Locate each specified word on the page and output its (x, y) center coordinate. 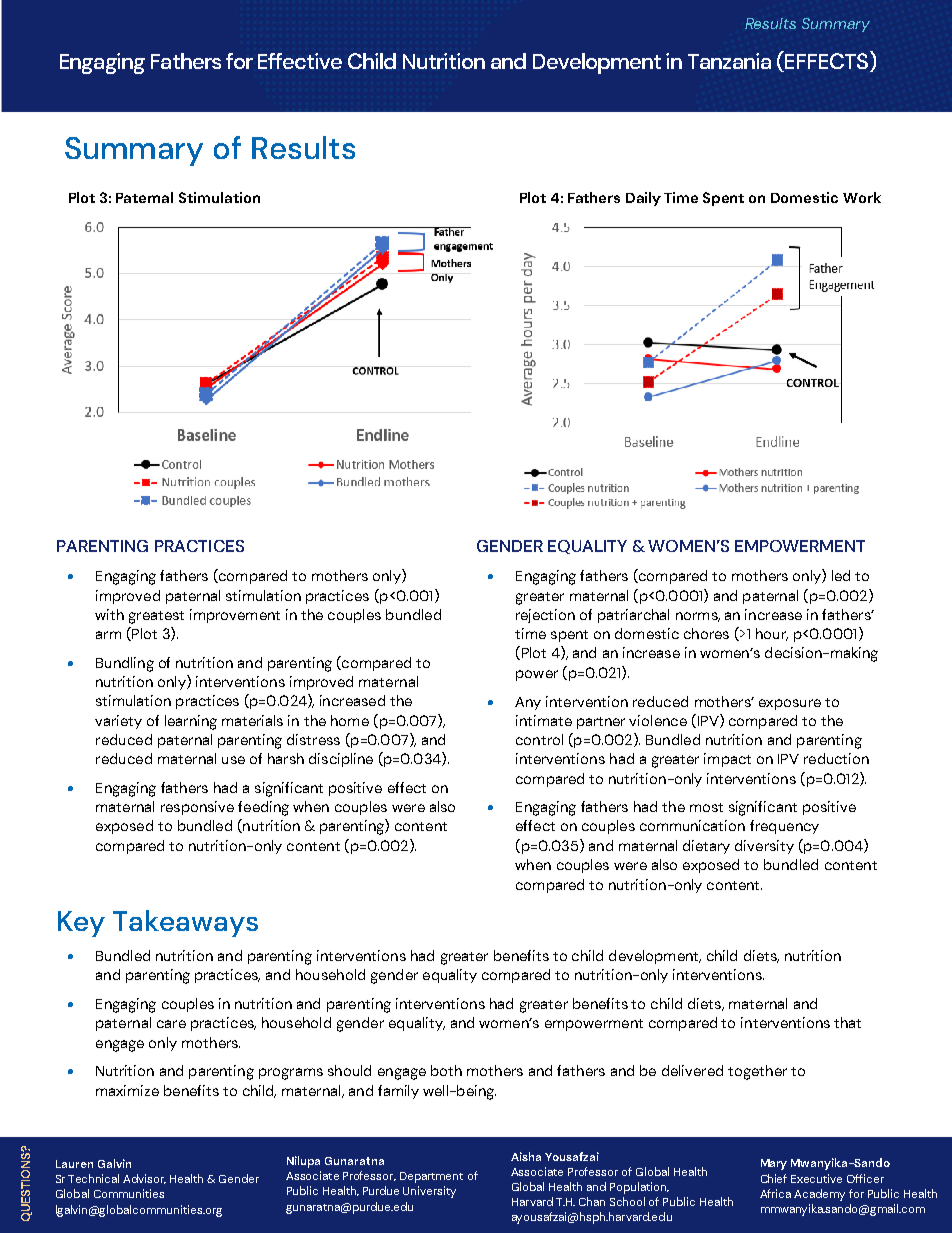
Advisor (144, 1179)
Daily (643, 199)
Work (862, 197)
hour (772, 634)
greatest (156, 617)
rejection (545, 616)
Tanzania (729, 61)
